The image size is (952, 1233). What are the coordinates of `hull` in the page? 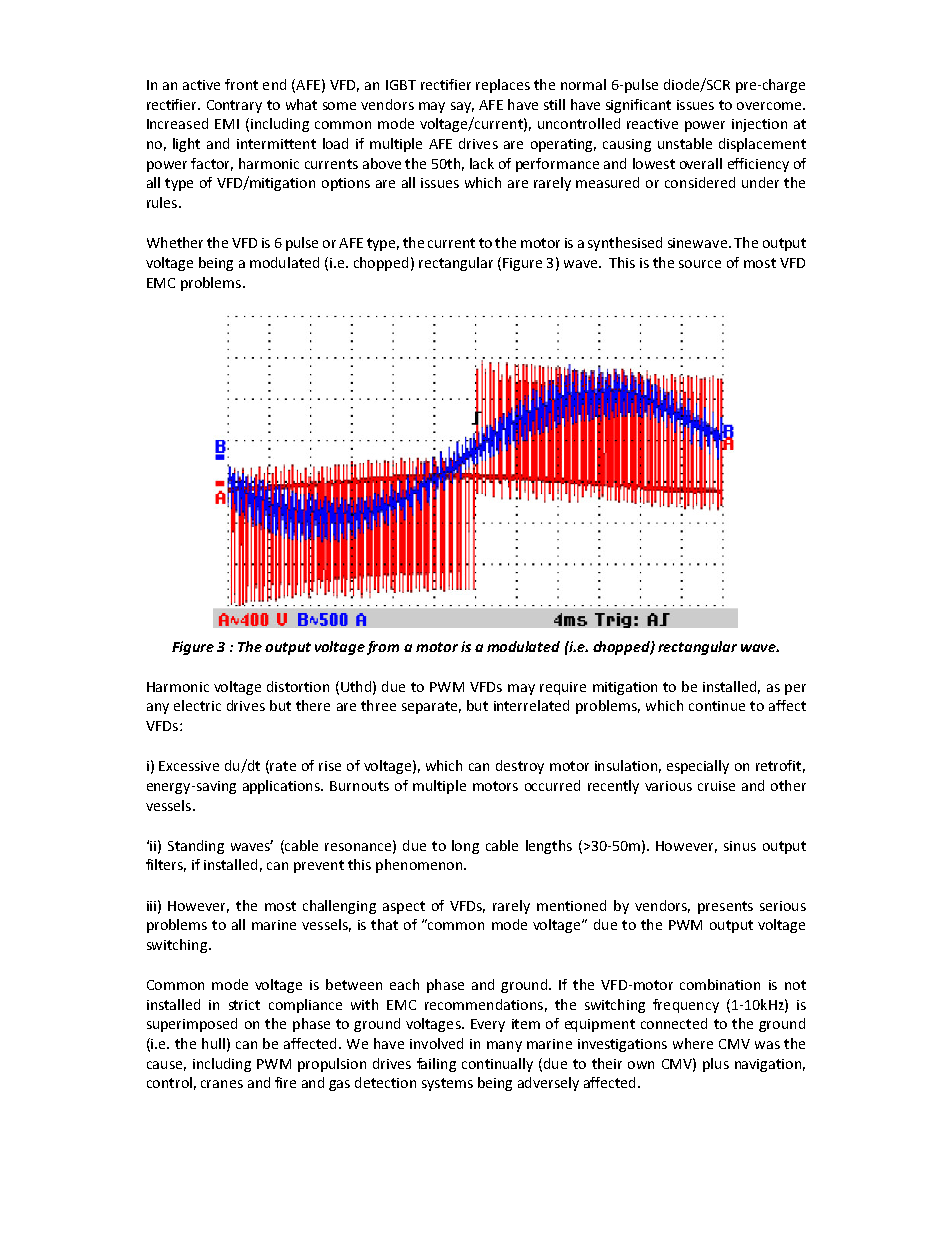 It's located at (213, 1043).
